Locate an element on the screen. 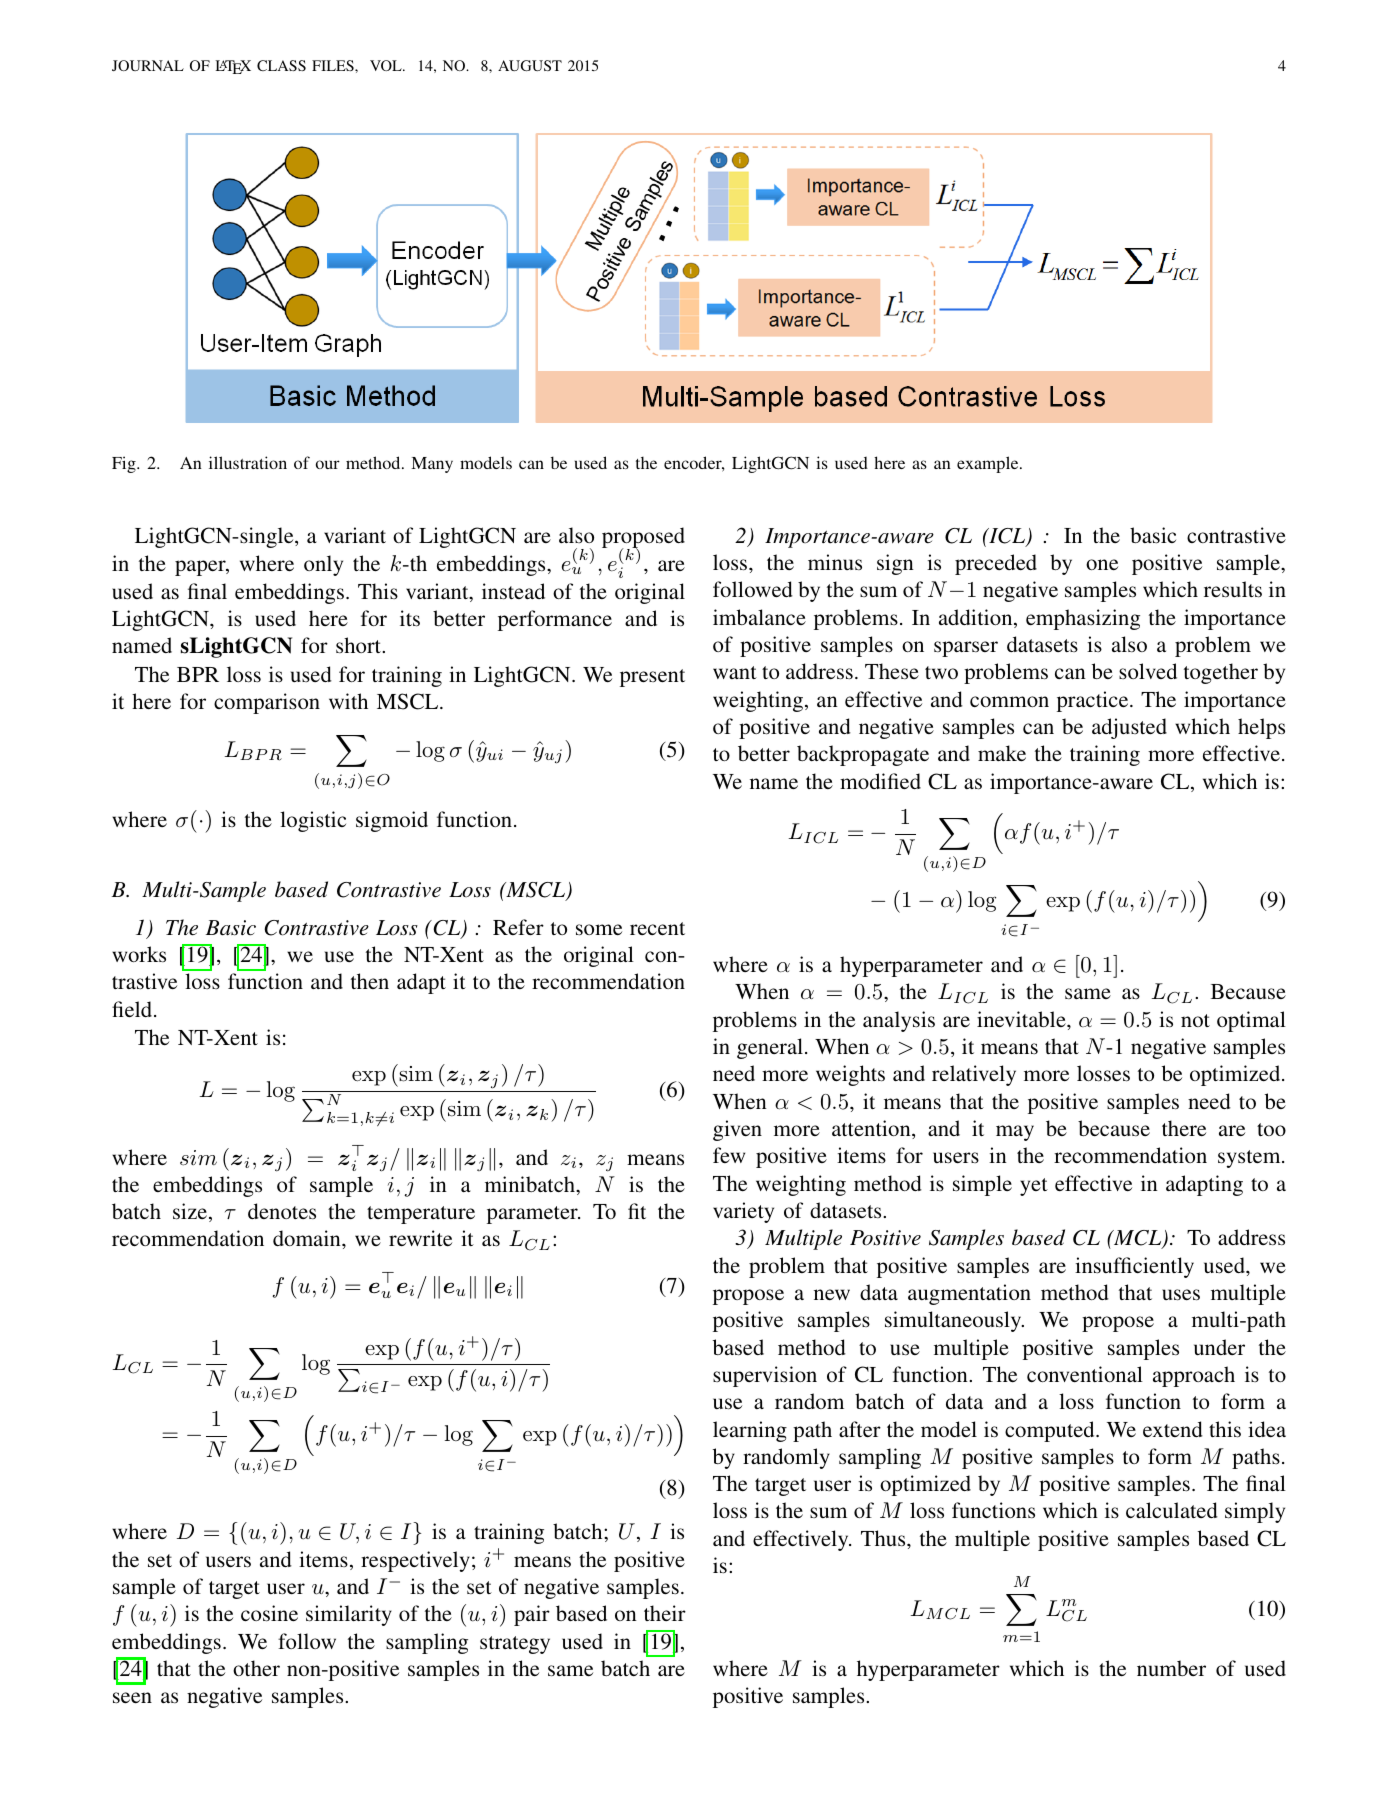  number is located at coordinates (1171, 1668).
